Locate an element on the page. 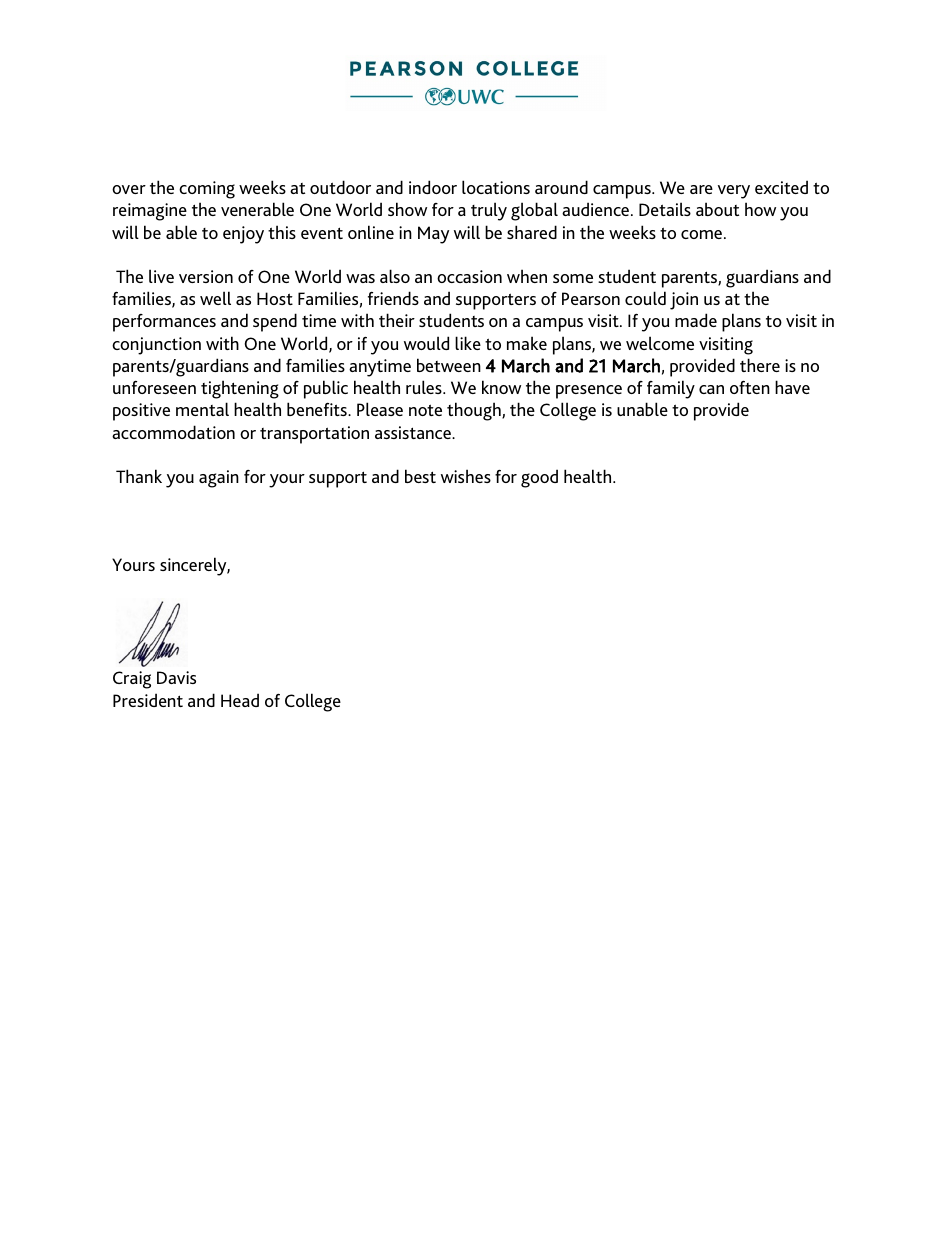 The height and width of the document is (1233, 952). Head is located at coordinates (240, 700).
